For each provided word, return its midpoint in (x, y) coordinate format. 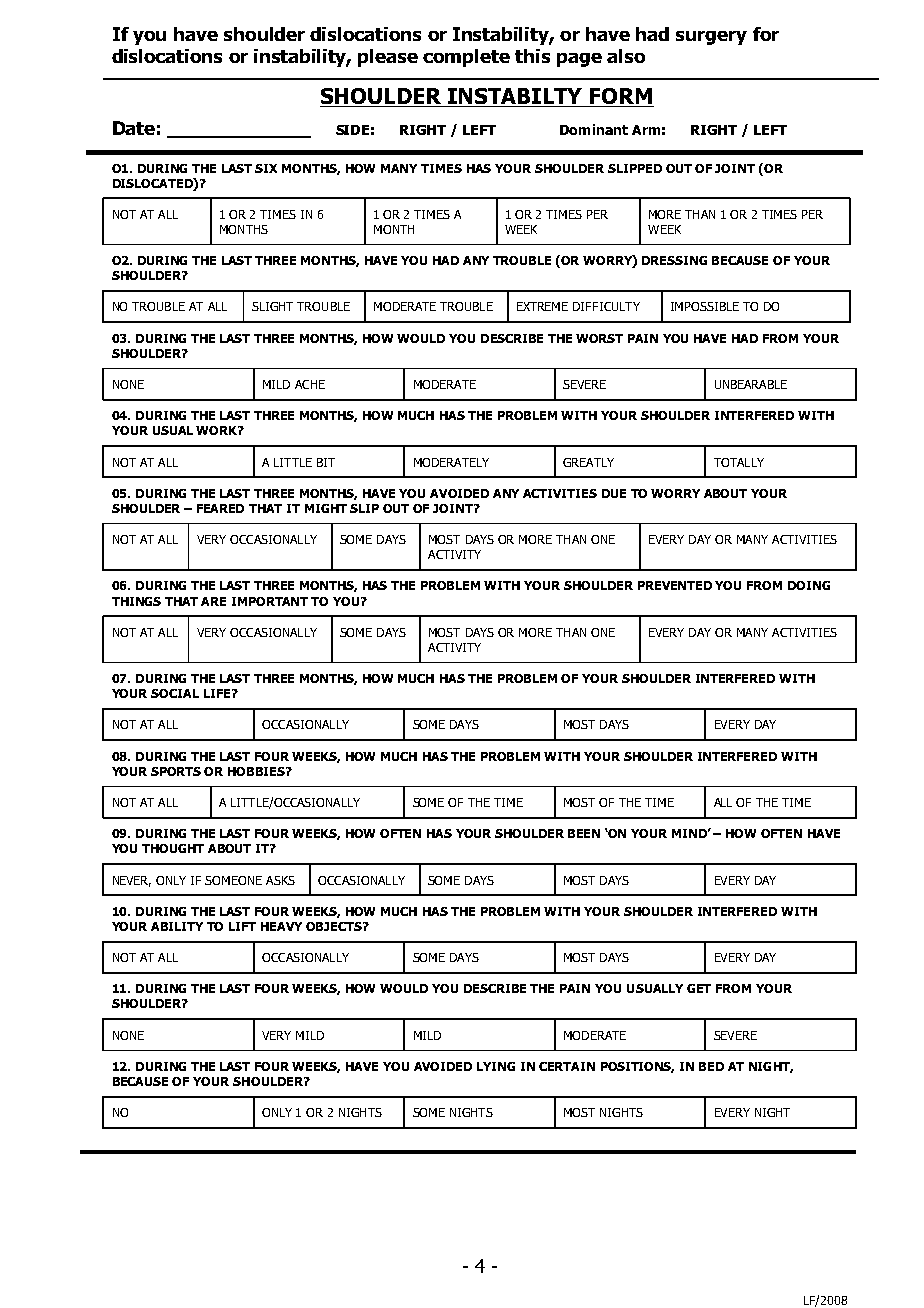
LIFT (242, 926)
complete (466, 58)
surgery (711, 38)
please (388, 58)
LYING (496, 1066)
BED (711, 1066)
